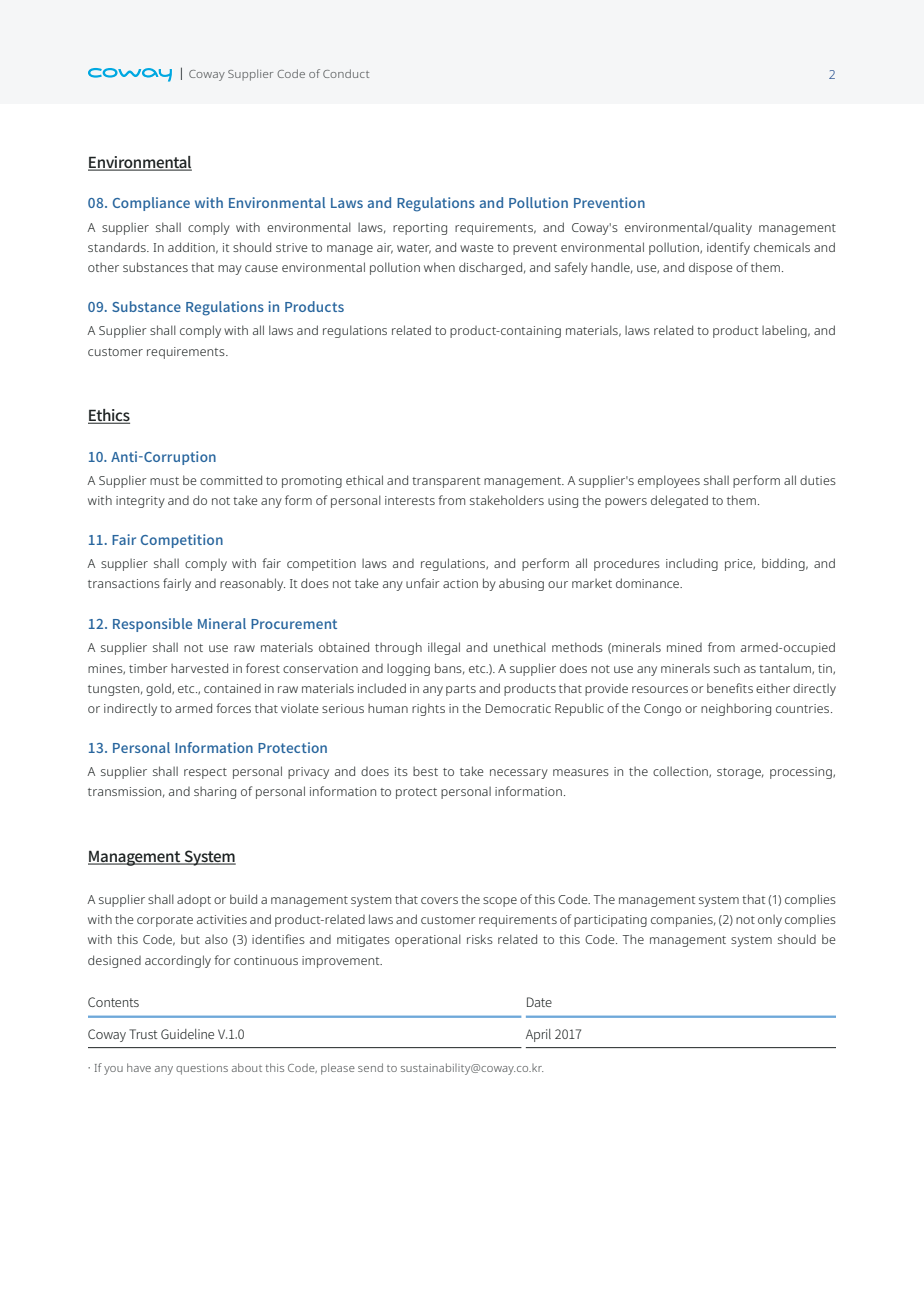 This image has height=1308, width=924. Describe the element at coordinates (151, 204) in the image. I see `Compliance` at that location.
